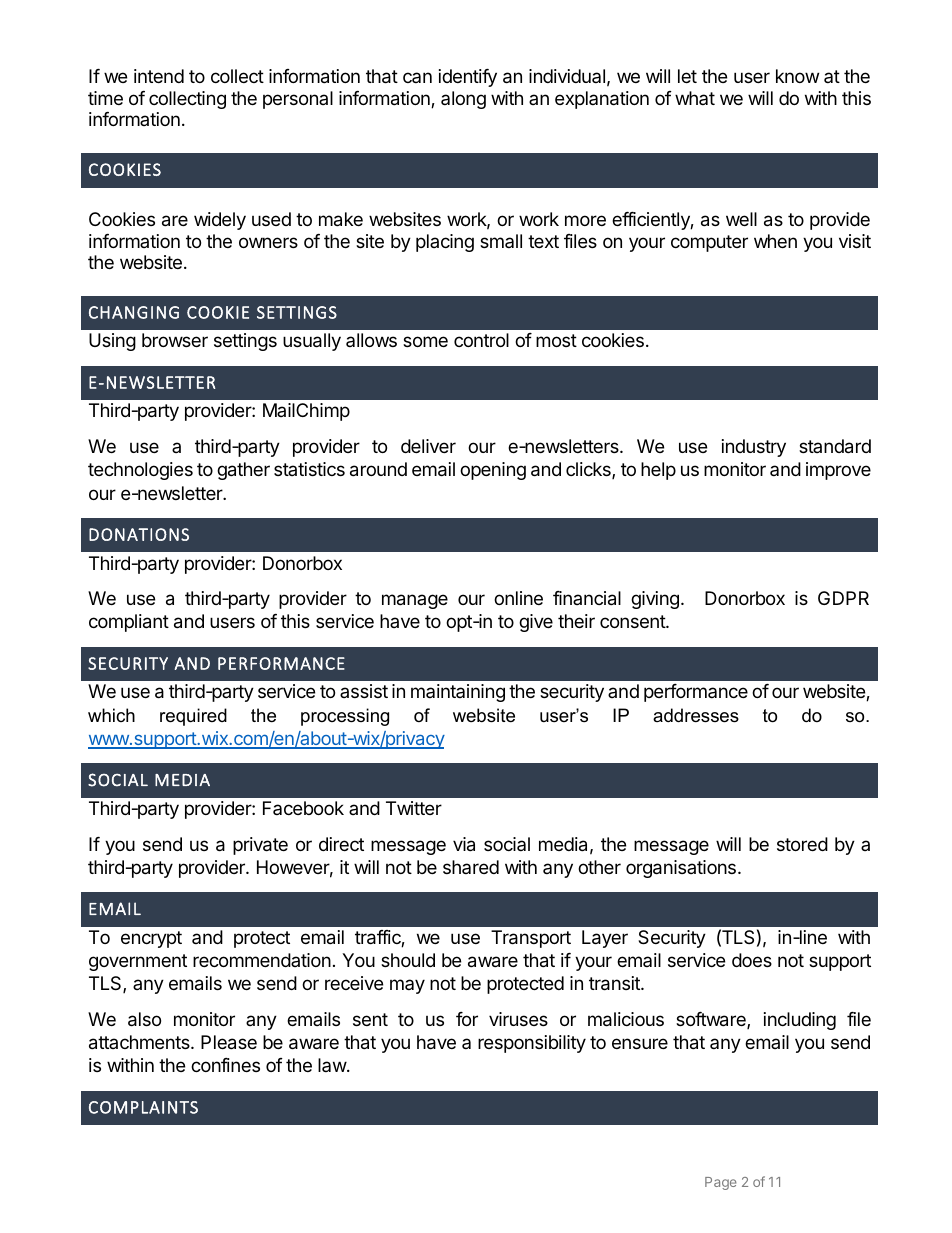 The width and height of the image is (952, 1233). I want to click on along, so click(463, 100).
